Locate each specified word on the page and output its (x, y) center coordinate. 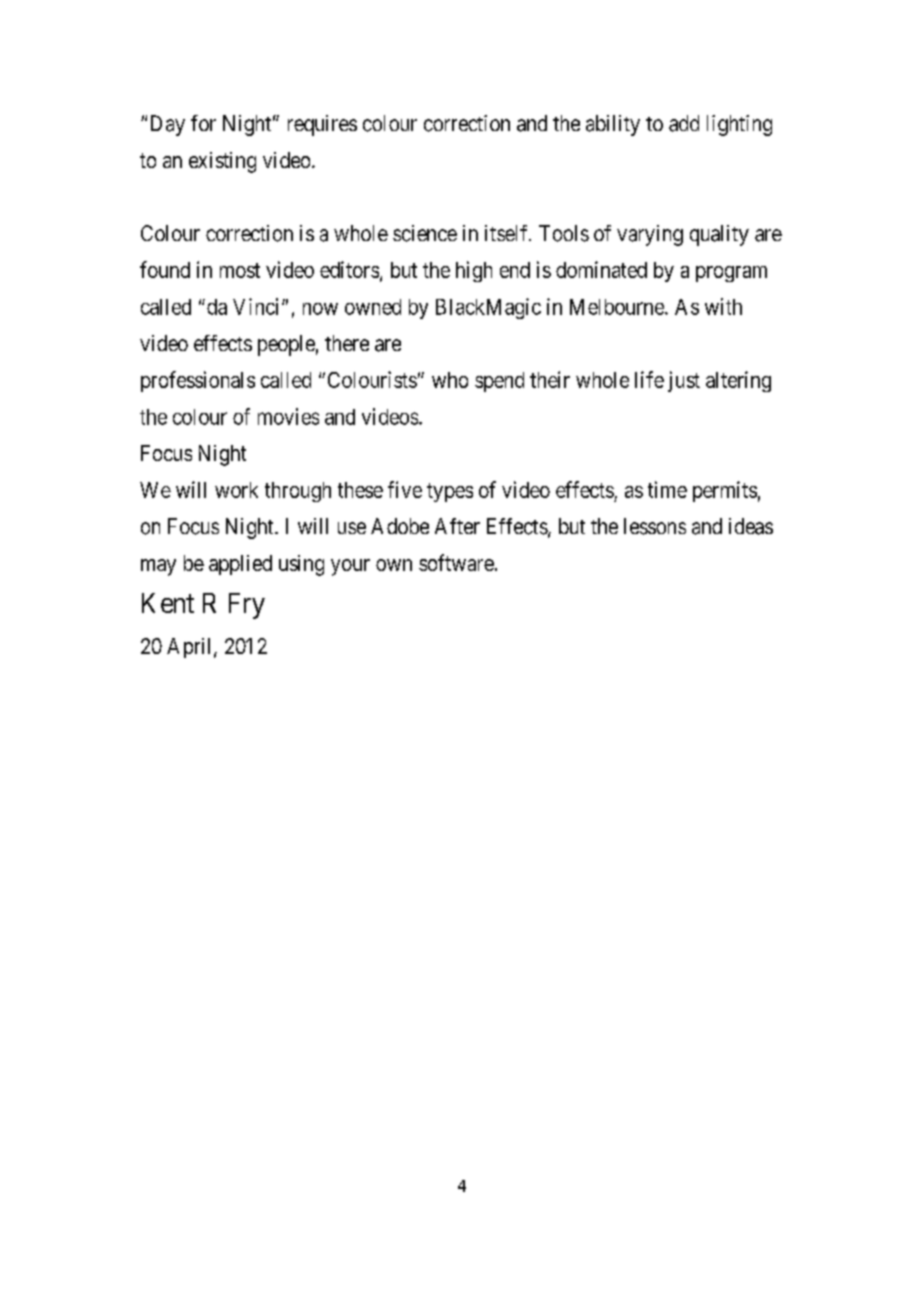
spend (499, 382)
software (456, 562)
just (684, 381)
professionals (198, 381)
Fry (247, 606)
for (203, 123)
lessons (655, 526)
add (684, 123)
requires (322, 125)
